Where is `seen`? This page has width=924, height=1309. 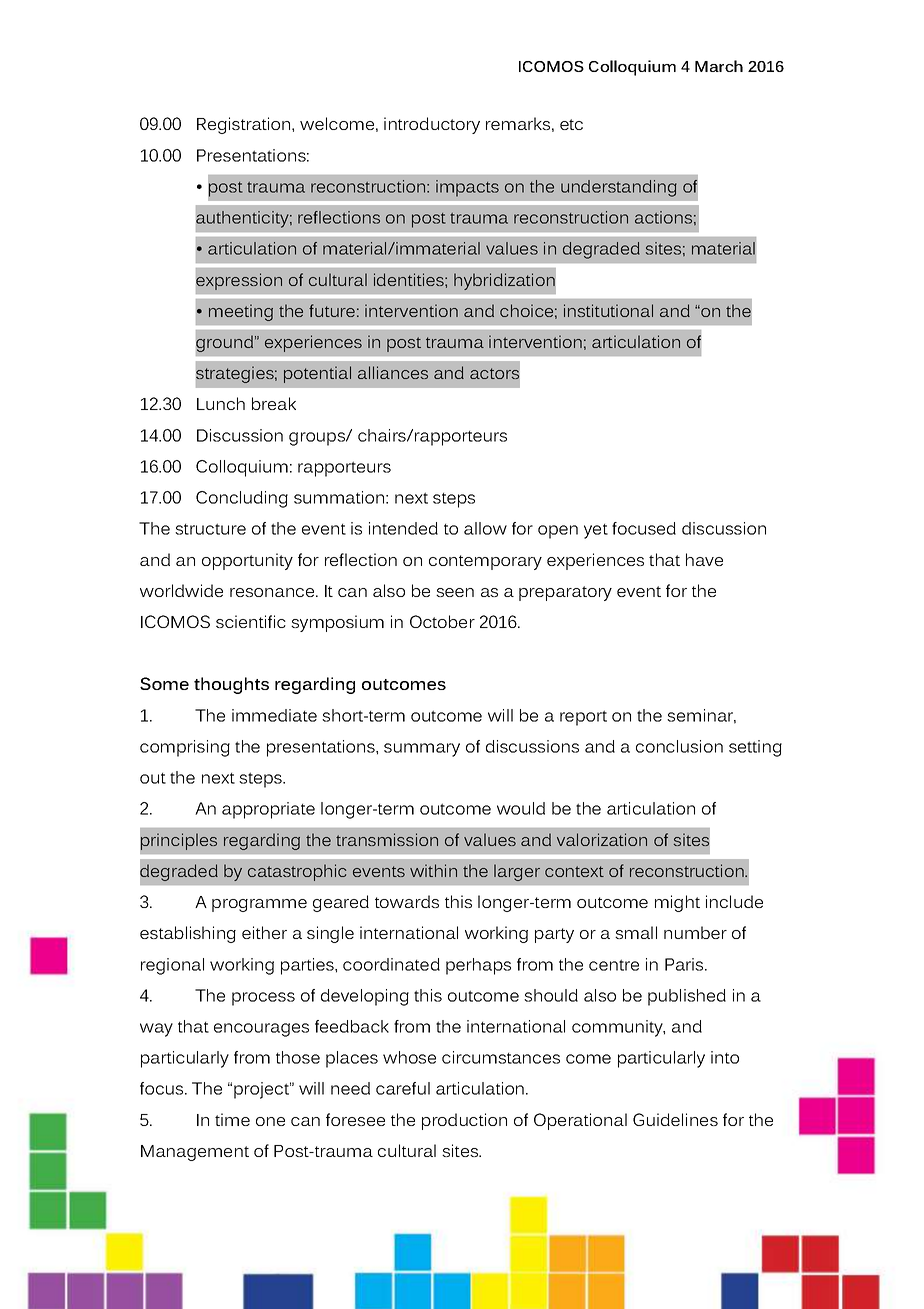 seen is located at coordinates (455, 592).
